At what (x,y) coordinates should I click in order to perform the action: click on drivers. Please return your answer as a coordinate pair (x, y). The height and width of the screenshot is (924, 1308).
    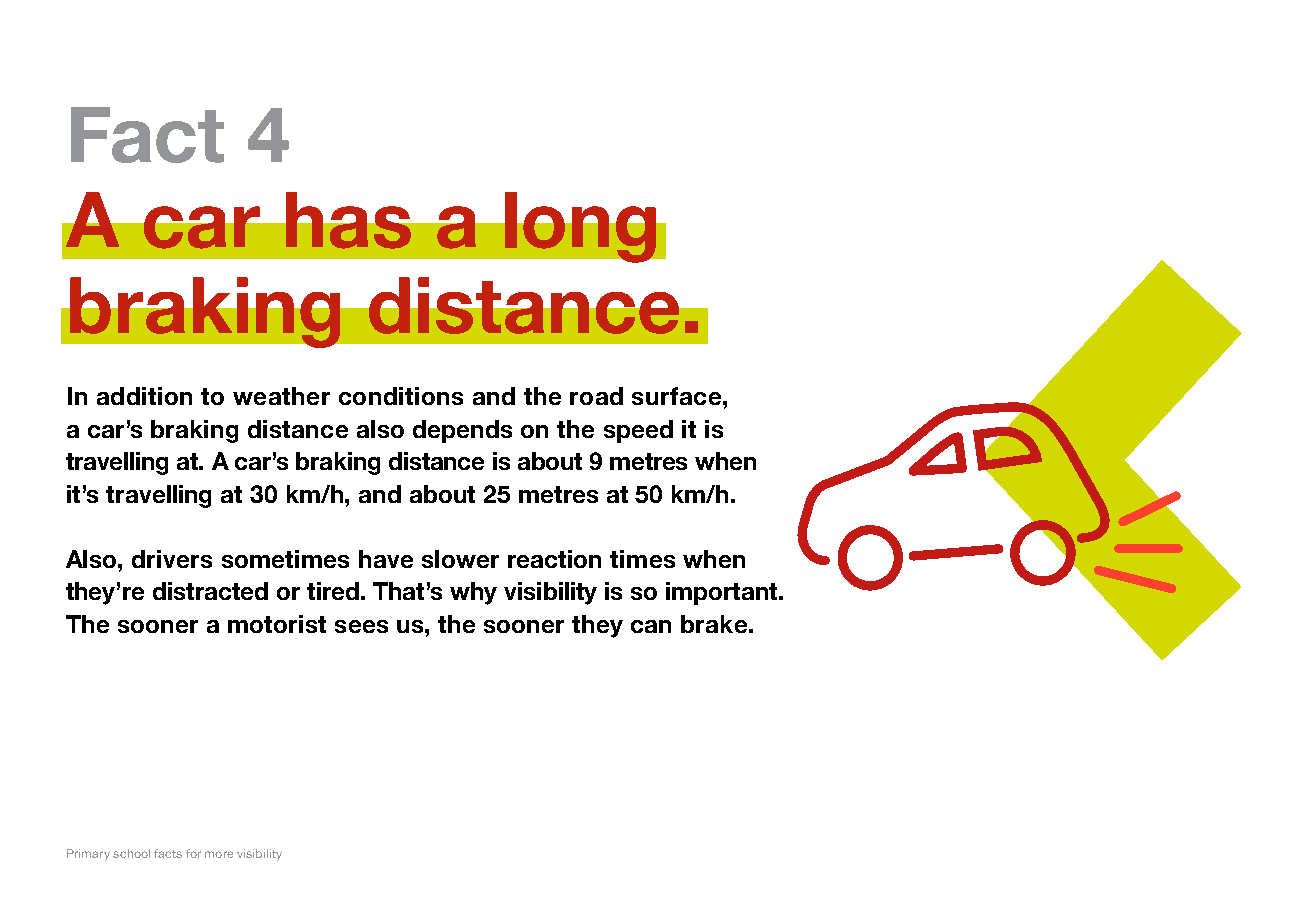
    Looking at the image, I should click on (172, 559).
